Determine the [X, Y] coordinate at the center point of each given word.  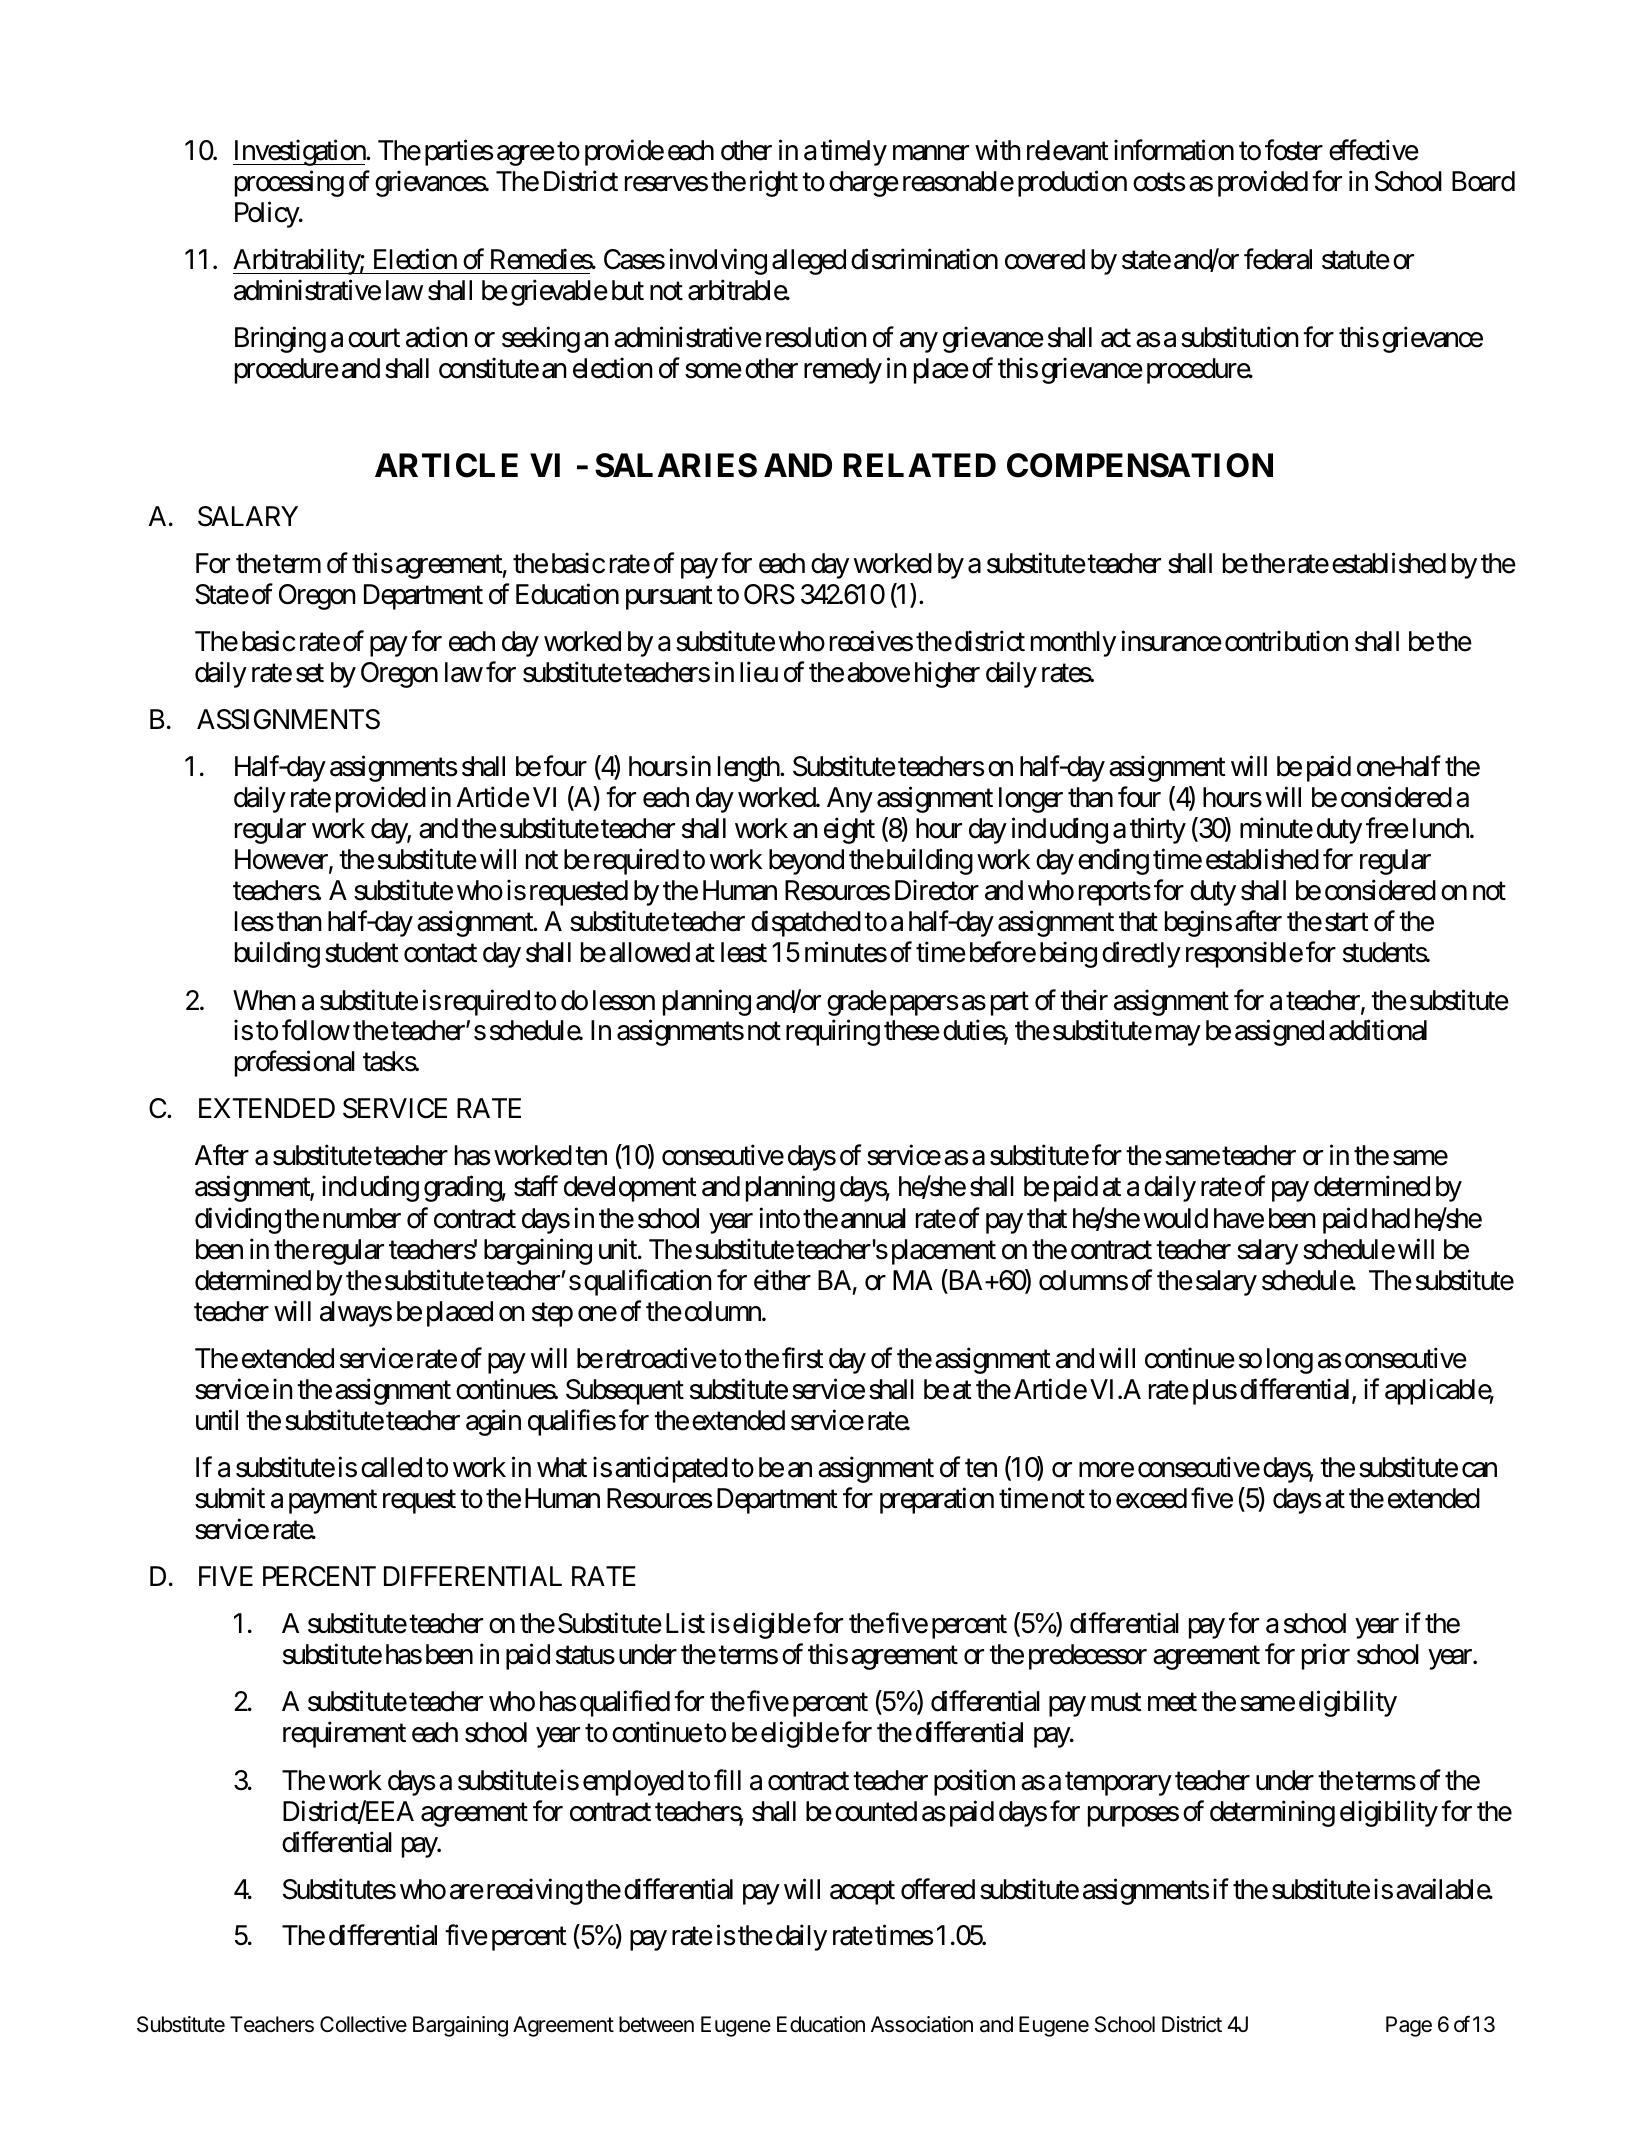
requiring [833, 1032]
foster [1294, 150]
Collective [363, 2024]
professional [295, 1064]
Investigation [300, 152]
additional [1378, 1030]
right [774, 183]
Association [922, 2024]
